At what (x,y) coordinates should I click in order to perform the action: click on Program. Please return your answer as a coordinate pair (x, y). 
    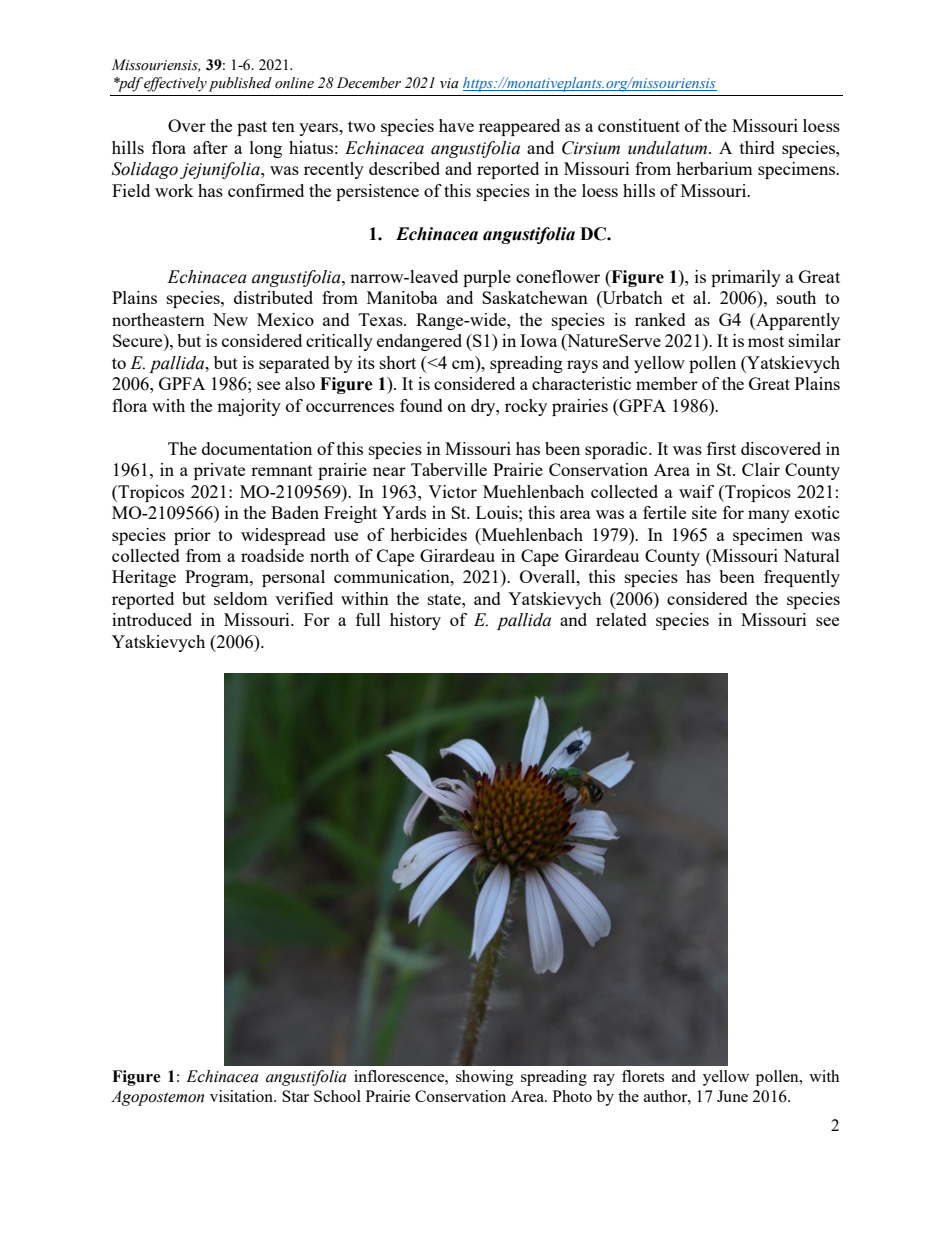
    Looking at the image, I should click on (218, 578).
